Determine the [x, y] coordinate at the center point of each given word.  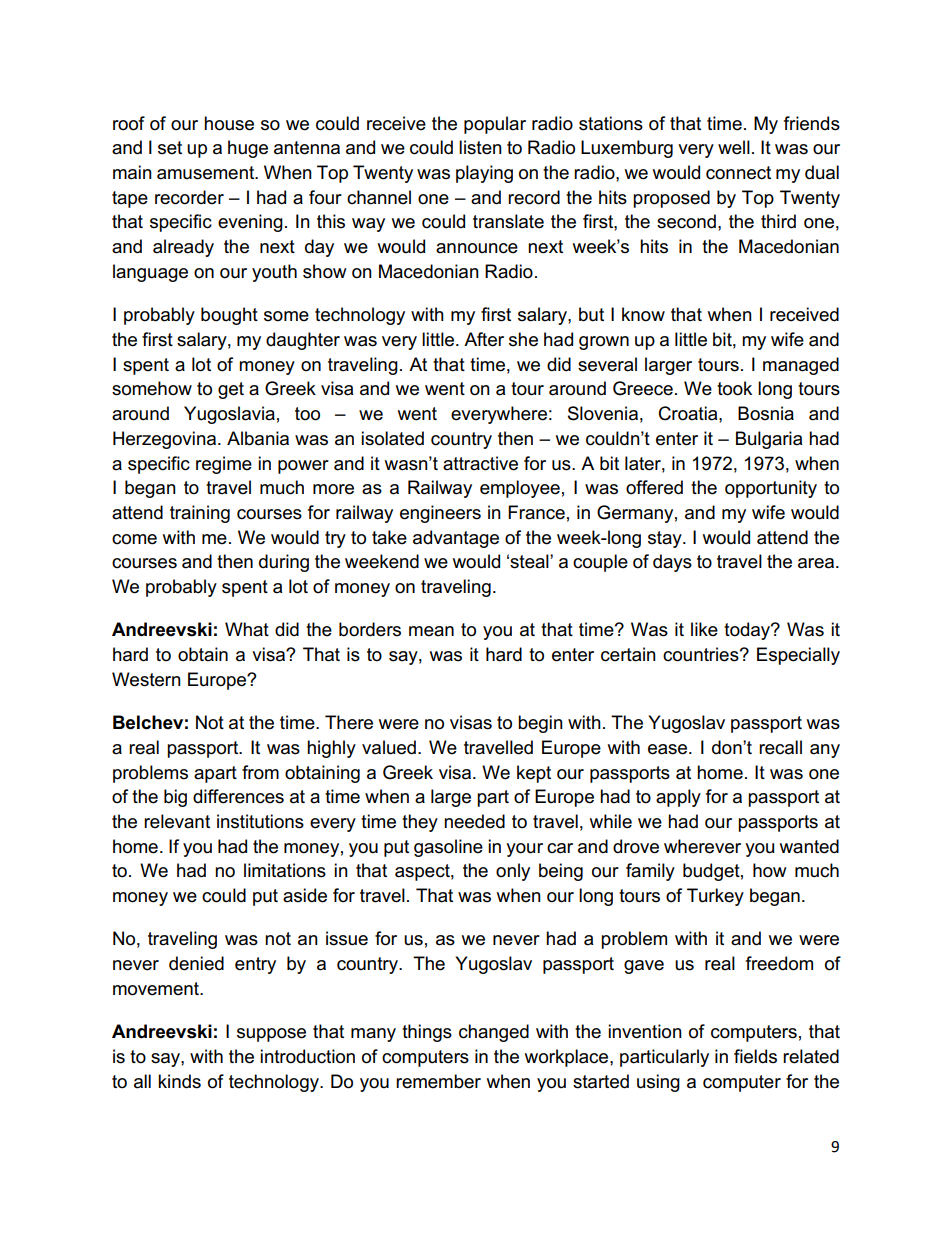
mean [431, 631]
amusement [207, 173]
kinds [179, 1081]
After [484, 339]
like [704, 629]
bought [229, 316]
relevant [177, 821]
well [734, 147]
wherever [702, 846]
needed [474, 821]
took [734, 388]
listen [480, 147]
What [247, 629]
